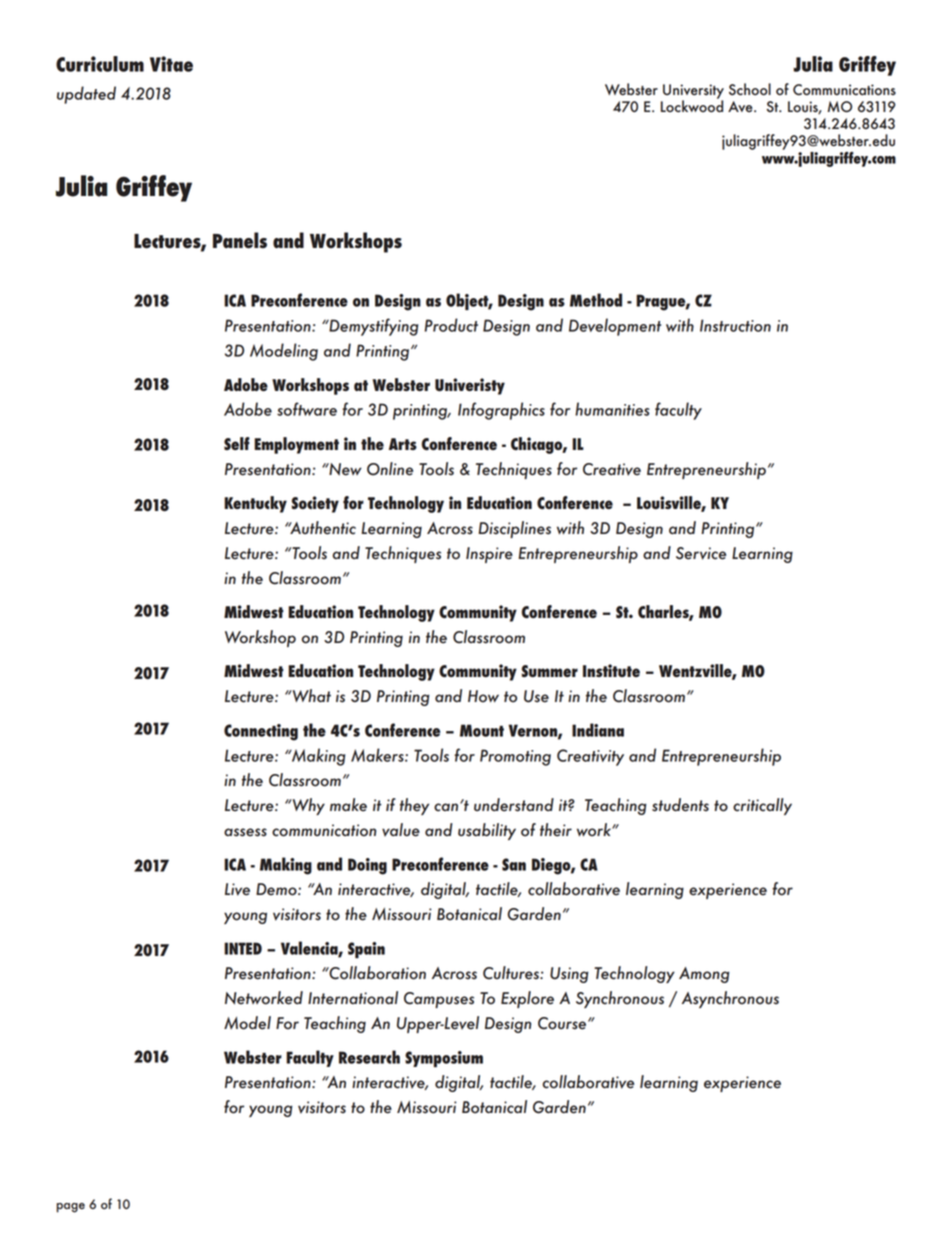 Image resolution: width=952 pixels, height=1233 pixels. What do you see at coordinates (483, 696) in the page?
I see `How` at bounding box center [483, 696].
